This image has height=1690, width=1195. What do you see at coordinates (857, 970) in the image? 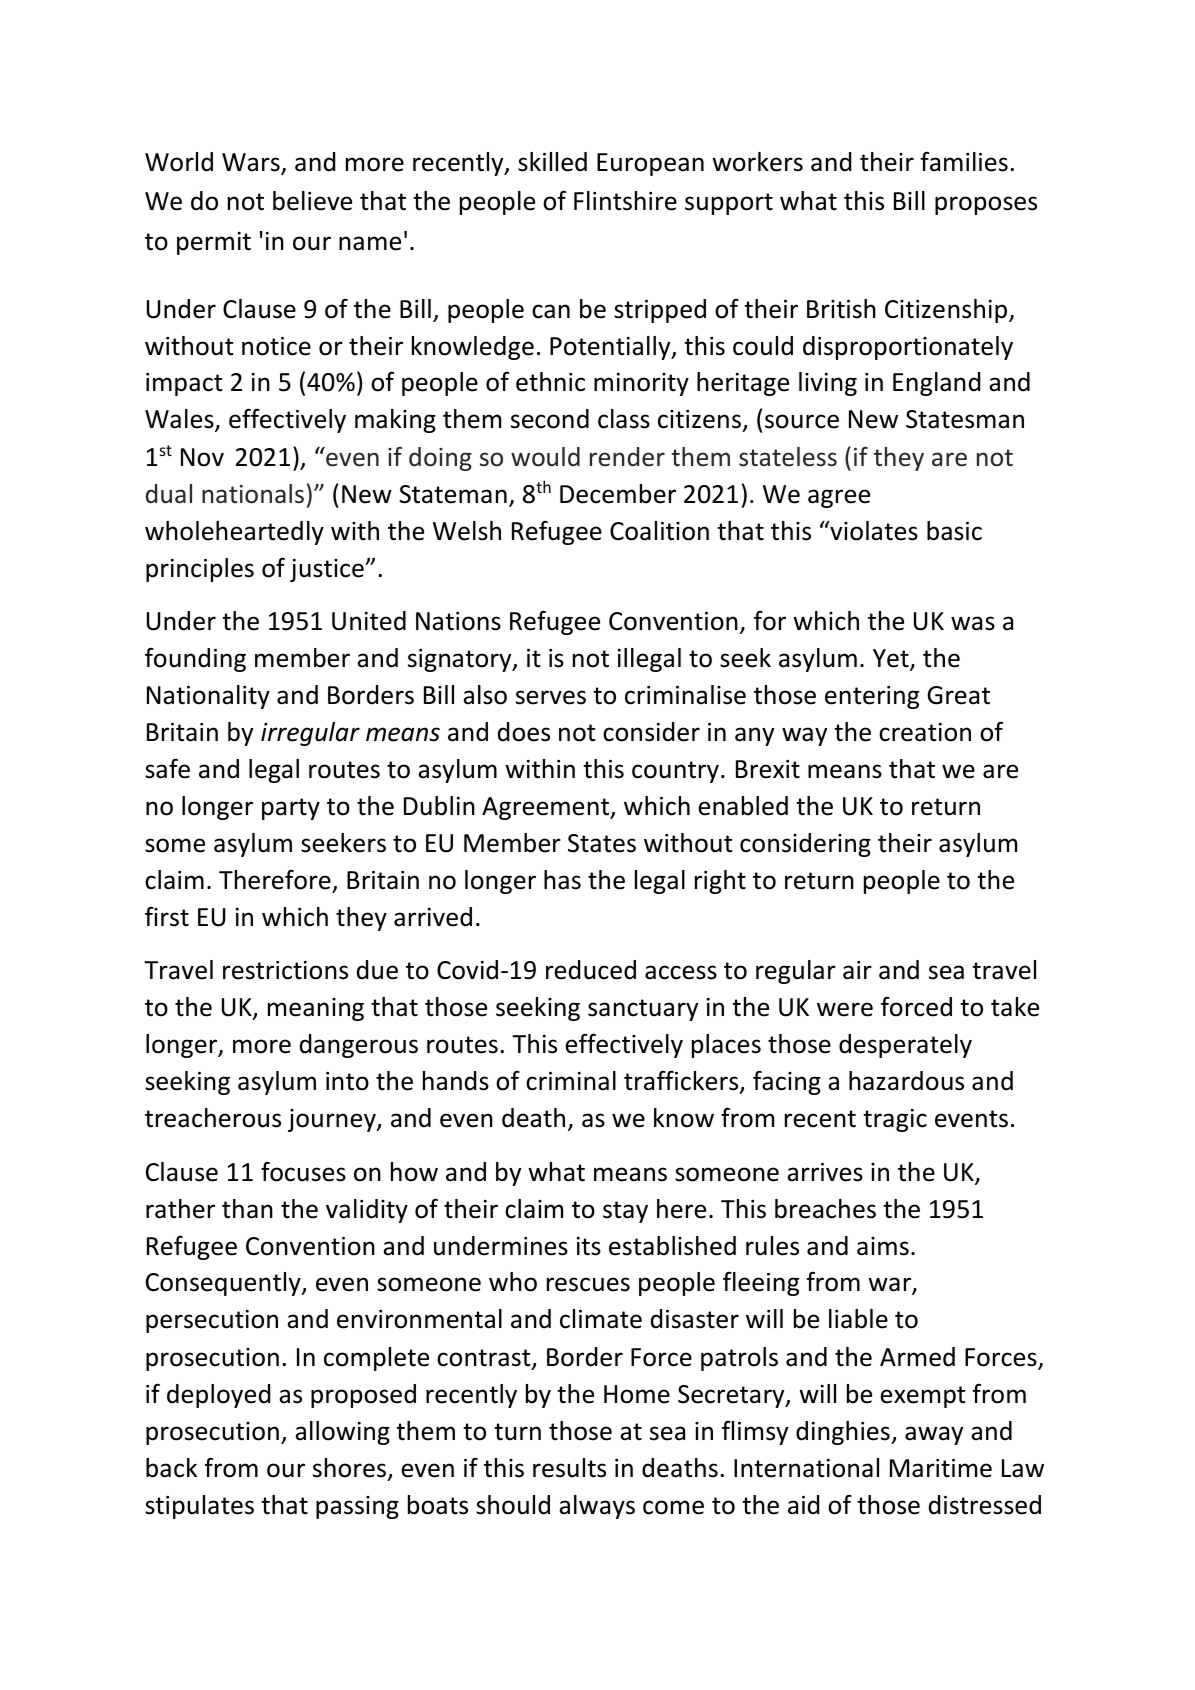
I see `air` at bounding box center [857, 970].
